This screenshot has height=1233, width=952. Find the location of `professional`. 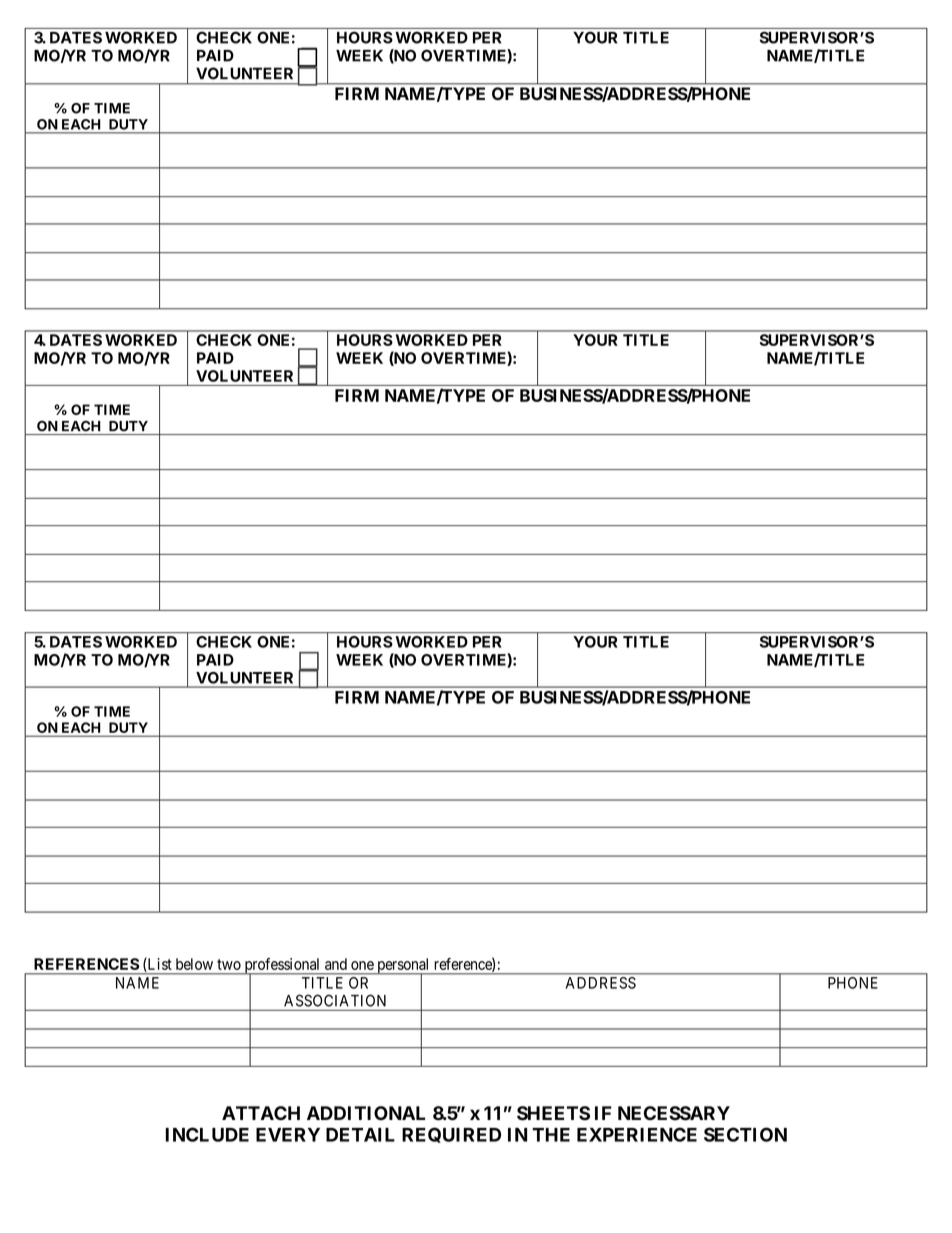

professional is located at coordinates (282, 967).
